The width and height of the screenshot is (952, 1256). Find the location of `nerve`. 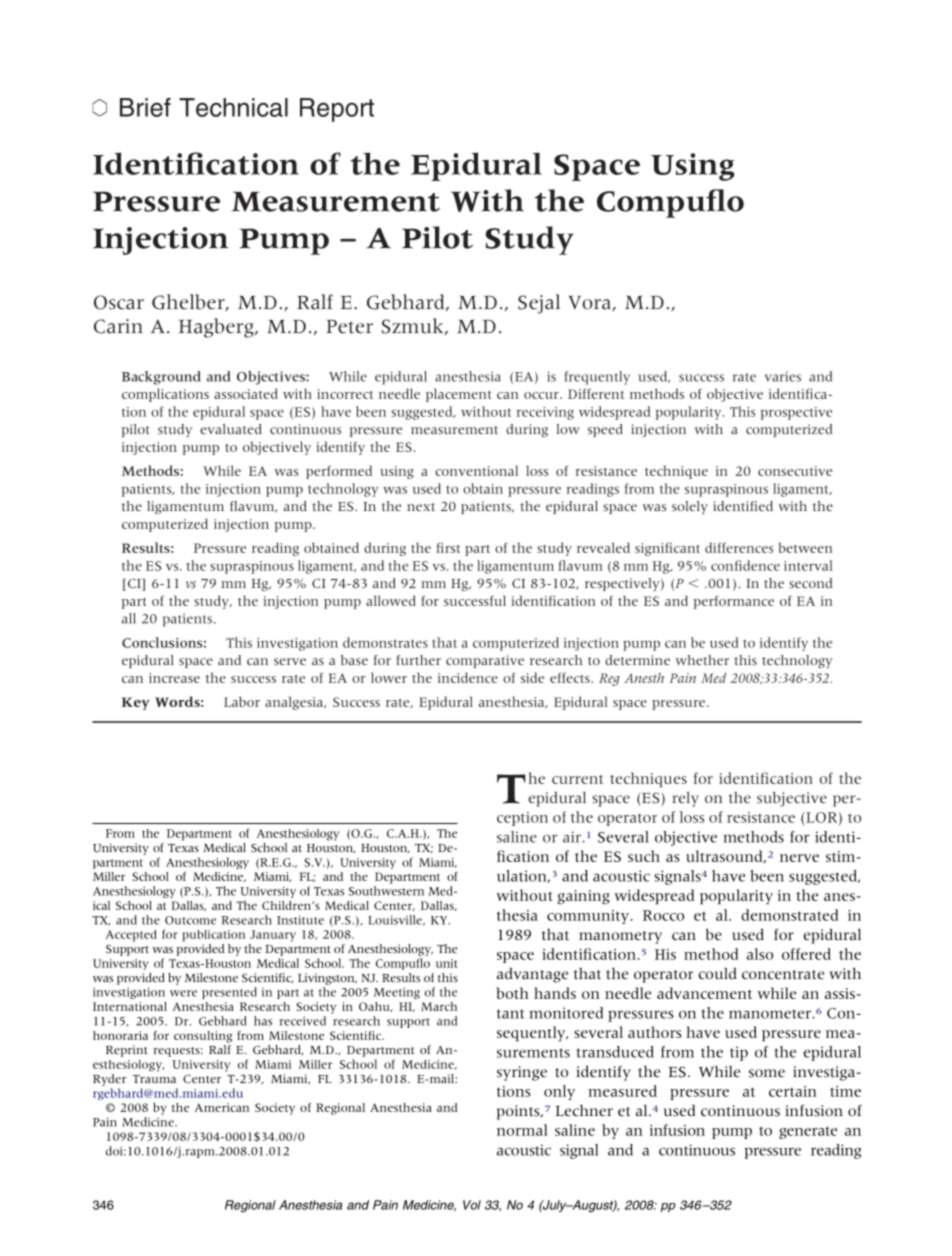

nerve is located at coordinates (799, 858).
